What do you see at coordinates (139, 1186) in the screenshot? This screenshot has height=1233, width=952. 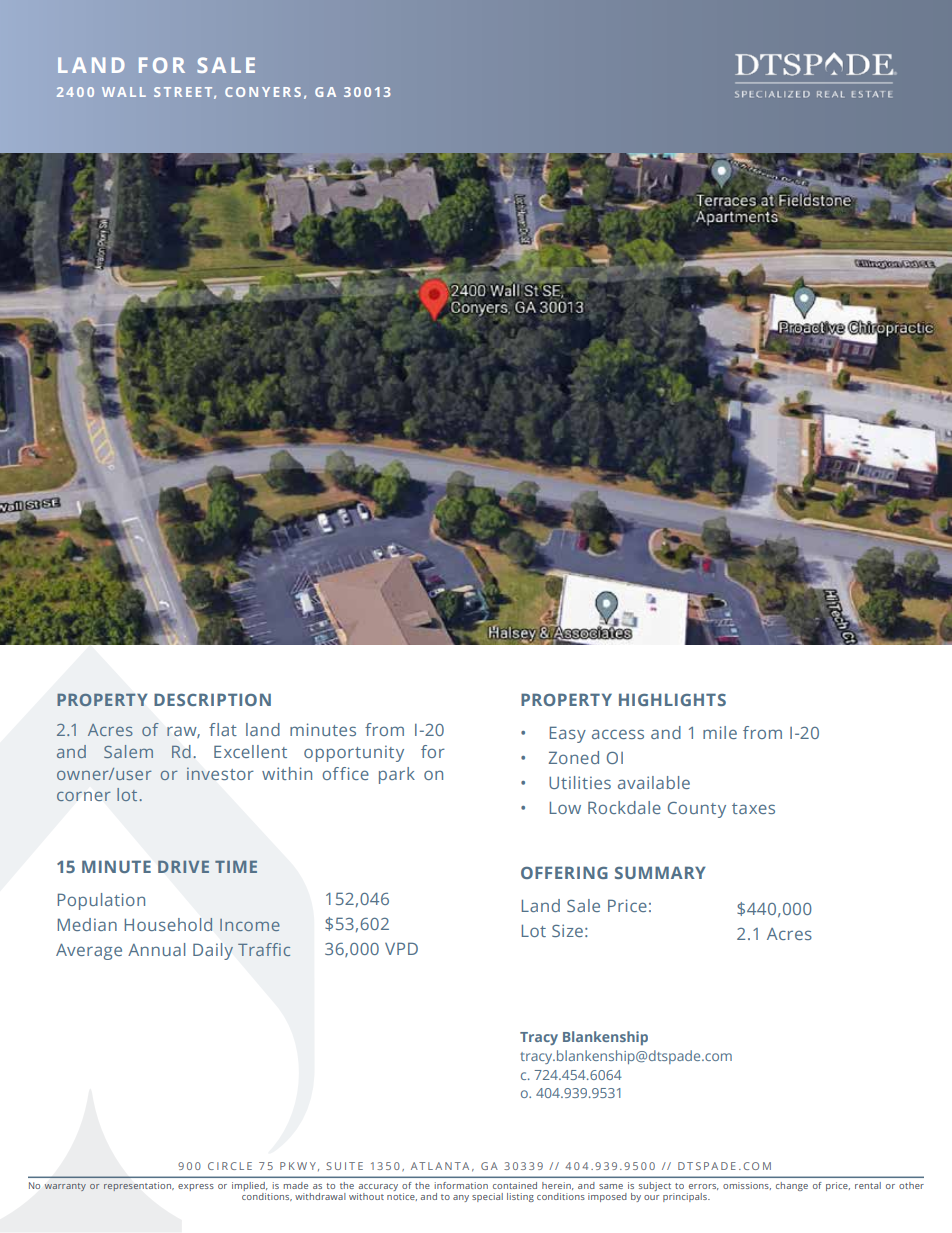 I see `representation` at bounding box center [139, 1186].
